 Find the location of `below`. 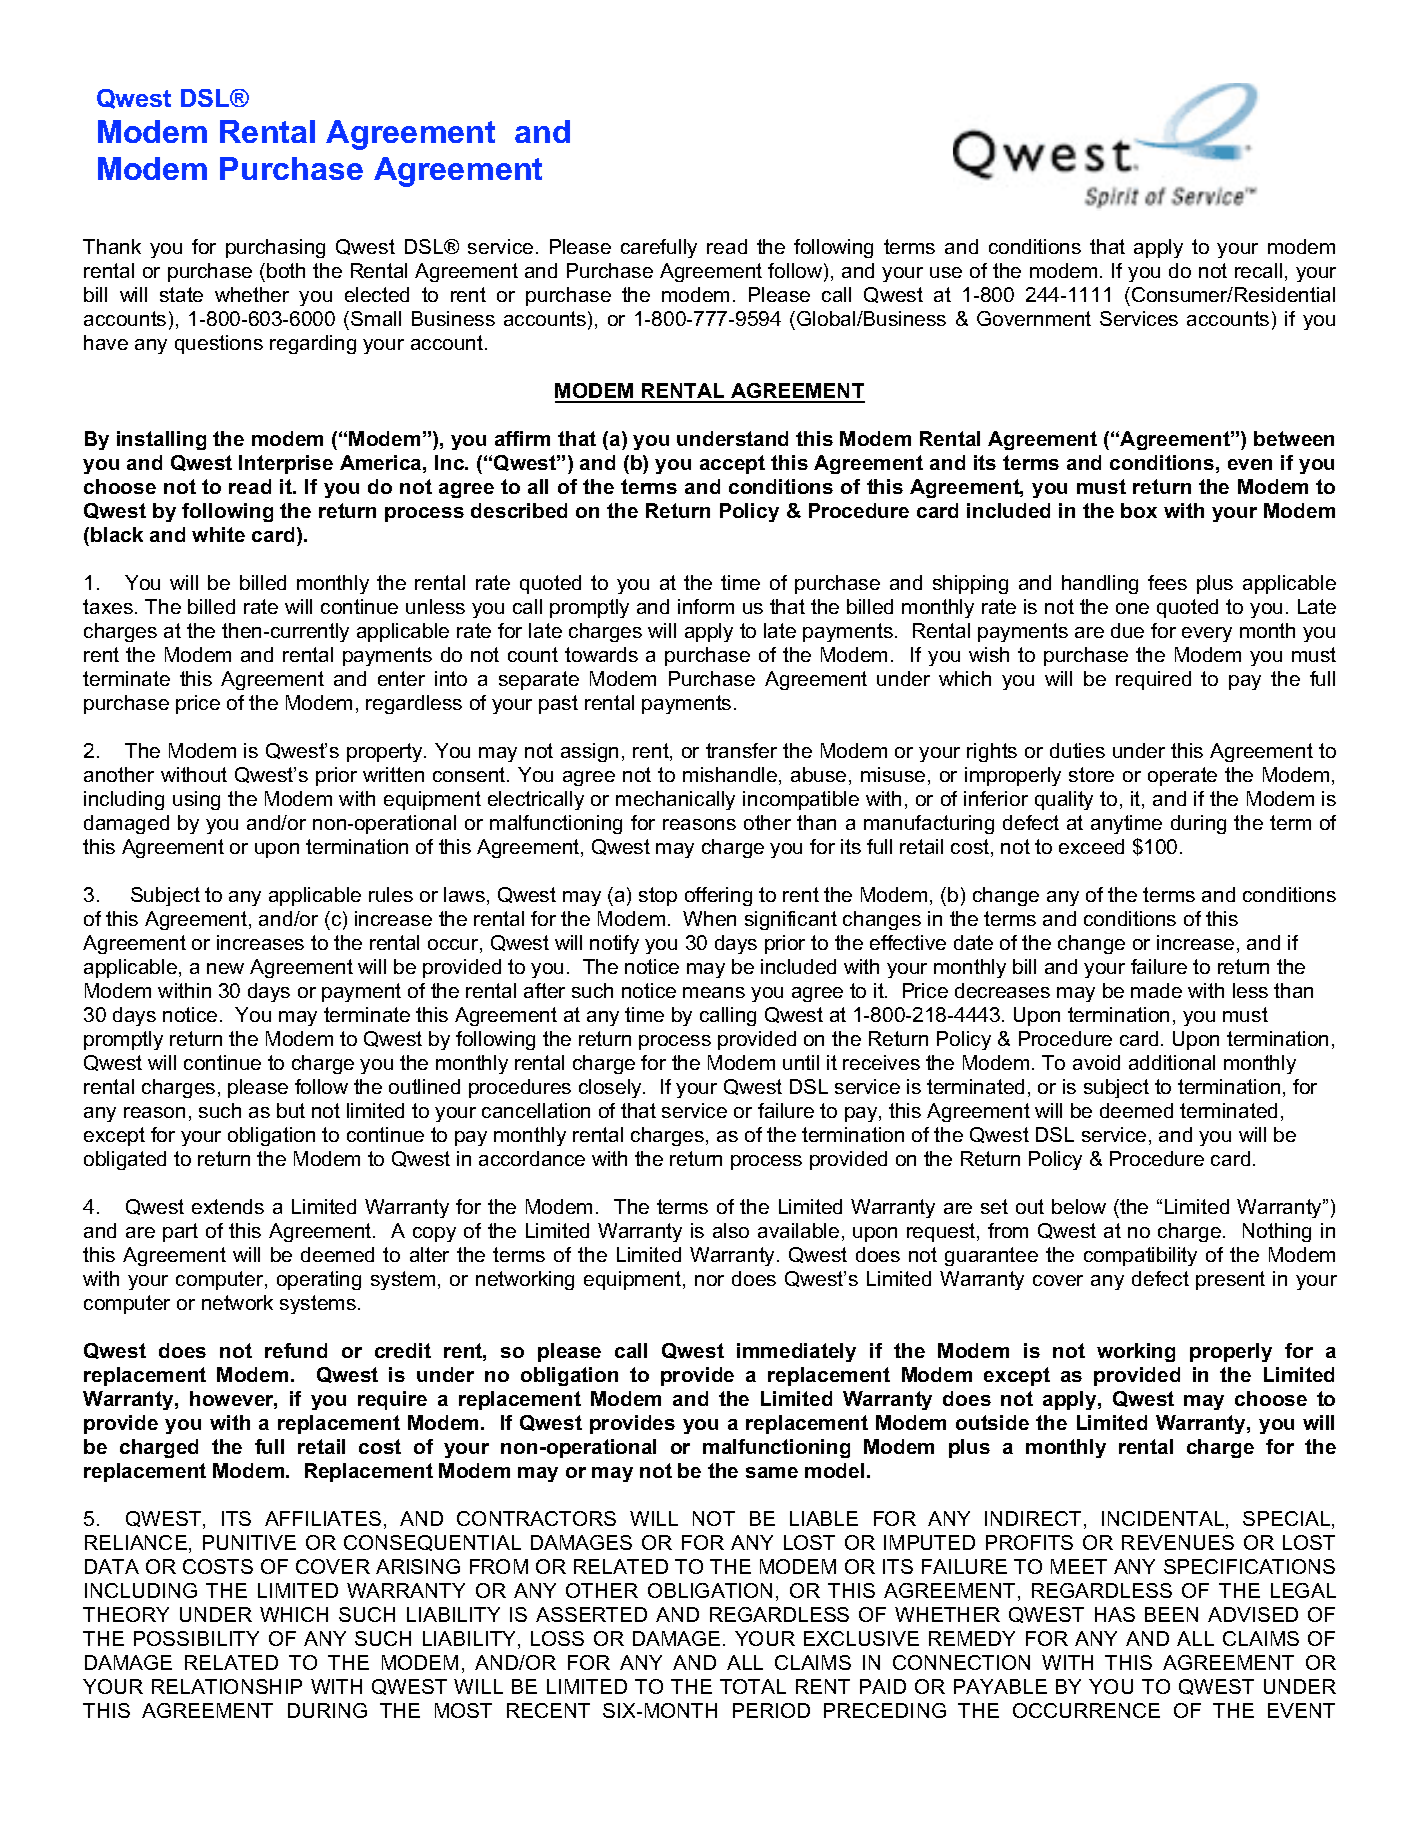

below is located at coordinates (1079, 1206).
